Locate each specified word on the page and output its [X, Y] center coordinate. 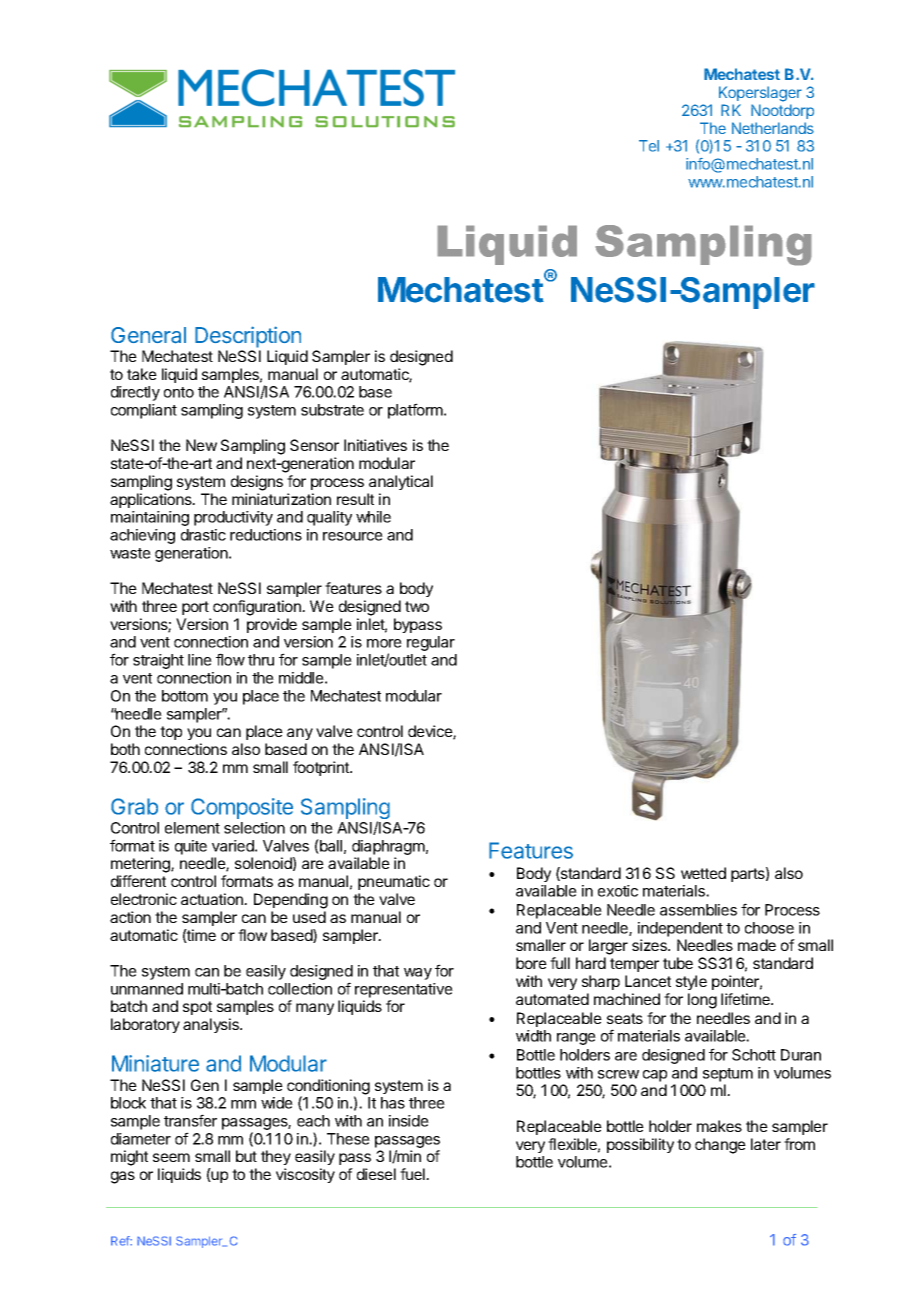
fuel [413, 1174]
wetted [703, 873]
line [200, 660]
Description [248, 337]
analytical [401, 482]
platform [415, 411]
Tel [649, 146]
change [720, 1146]
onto [179, 392]
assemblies [698, 910]
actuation [213, 899]
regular [431, 643]
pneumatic [394, 882]
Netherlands [773, 128]
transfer [190, 1120]
